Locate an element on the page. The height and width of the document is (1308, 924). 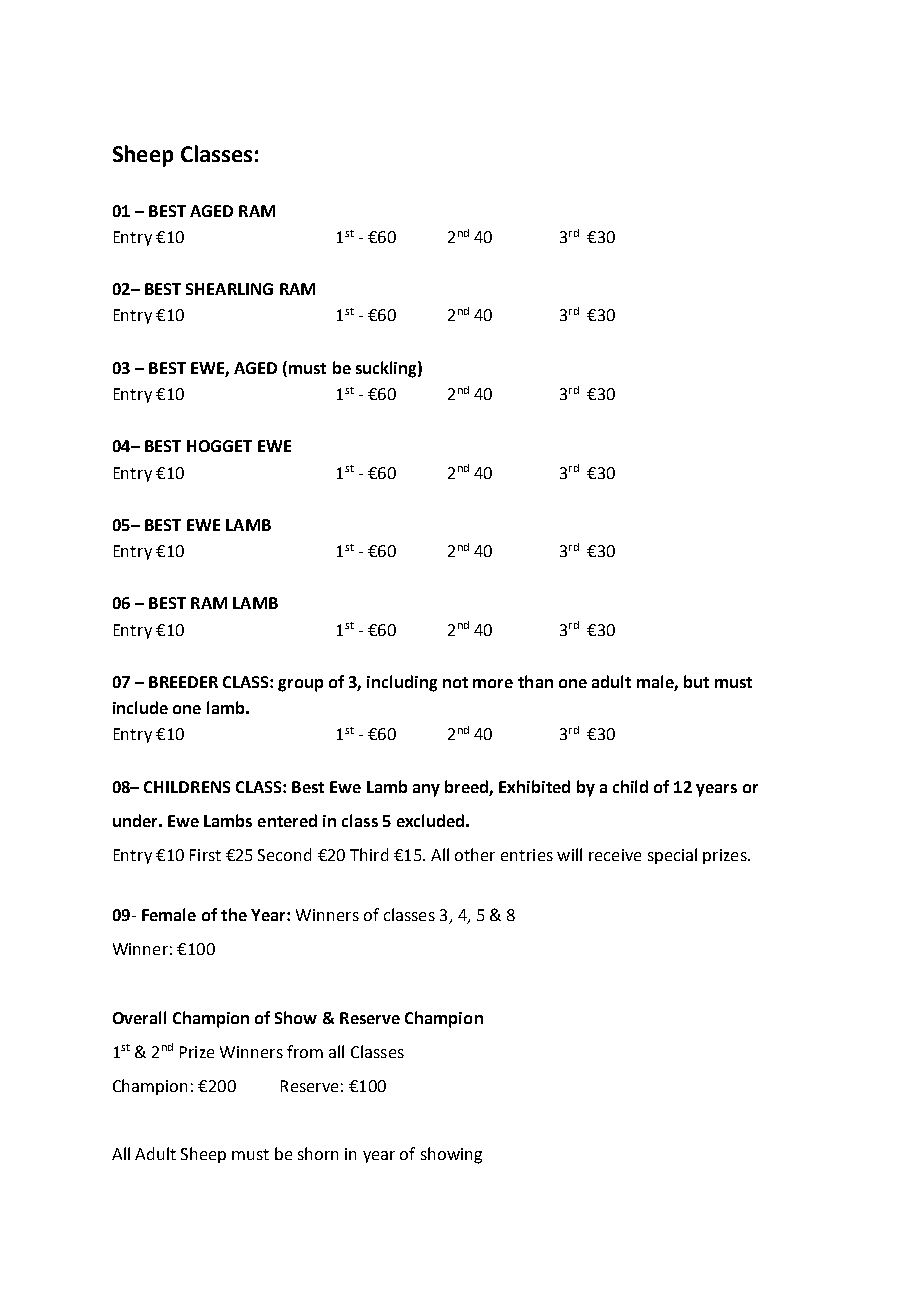
including is located at coordinates (402, 683).
